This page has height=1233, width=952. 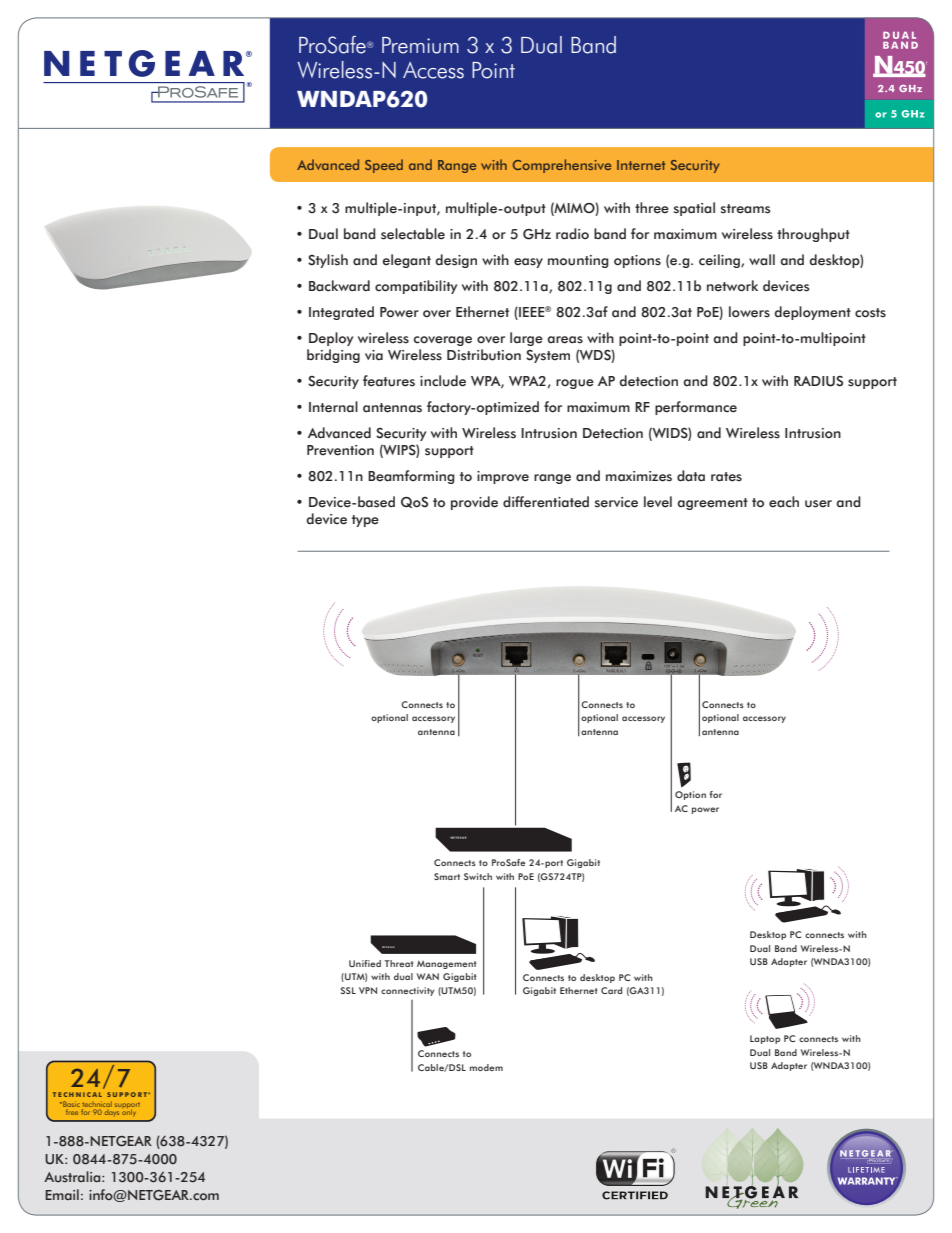 What do you see at coordinates (486, 1067) in the page?
I see `modem` at bounding box center [486, 1067].
